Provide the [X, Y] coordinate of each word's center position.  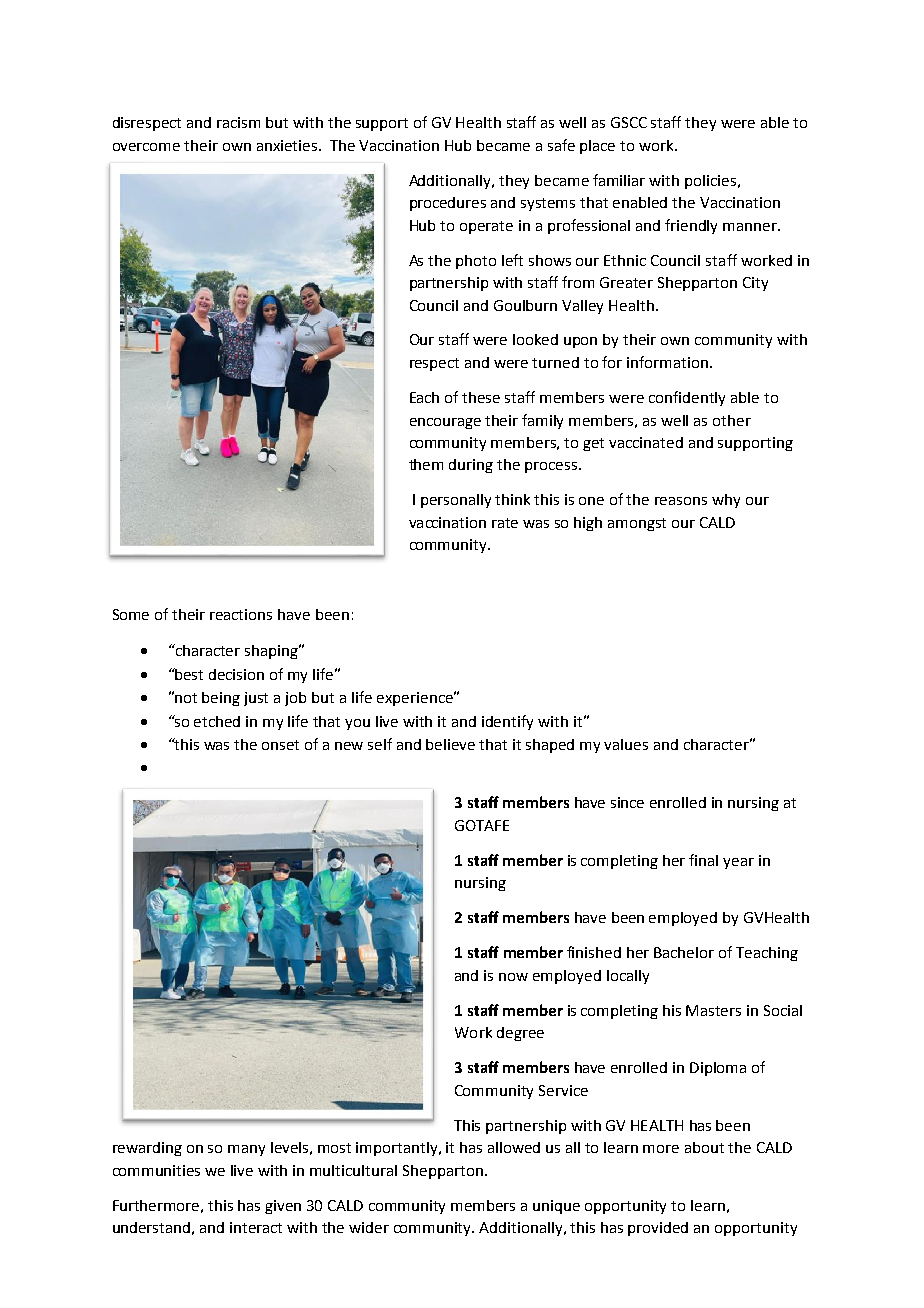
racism [238, 122]
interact [256, 1227]
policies [712, 182]
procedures [448, 204]
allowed [514, 1147]
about [704, 1147]
